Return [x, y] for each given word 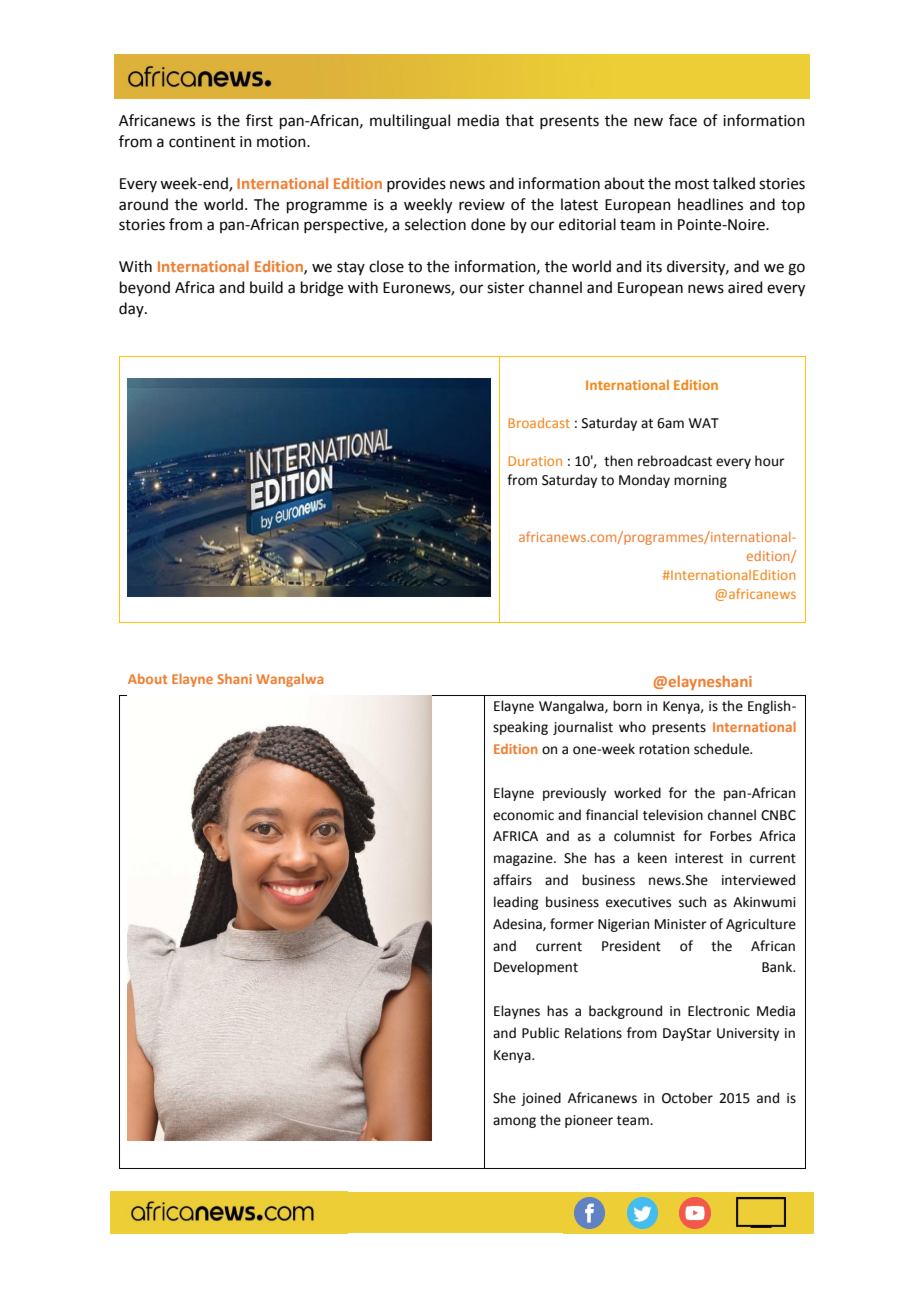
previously [574, 794]
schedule [722, 749]
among [514, 1122]
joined [541, 1099]
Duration [535, 461]
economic [523, 815]
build [266, 287]
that [519, 120]
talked [734, 183]
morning [700, 481]
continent [202, 142]
